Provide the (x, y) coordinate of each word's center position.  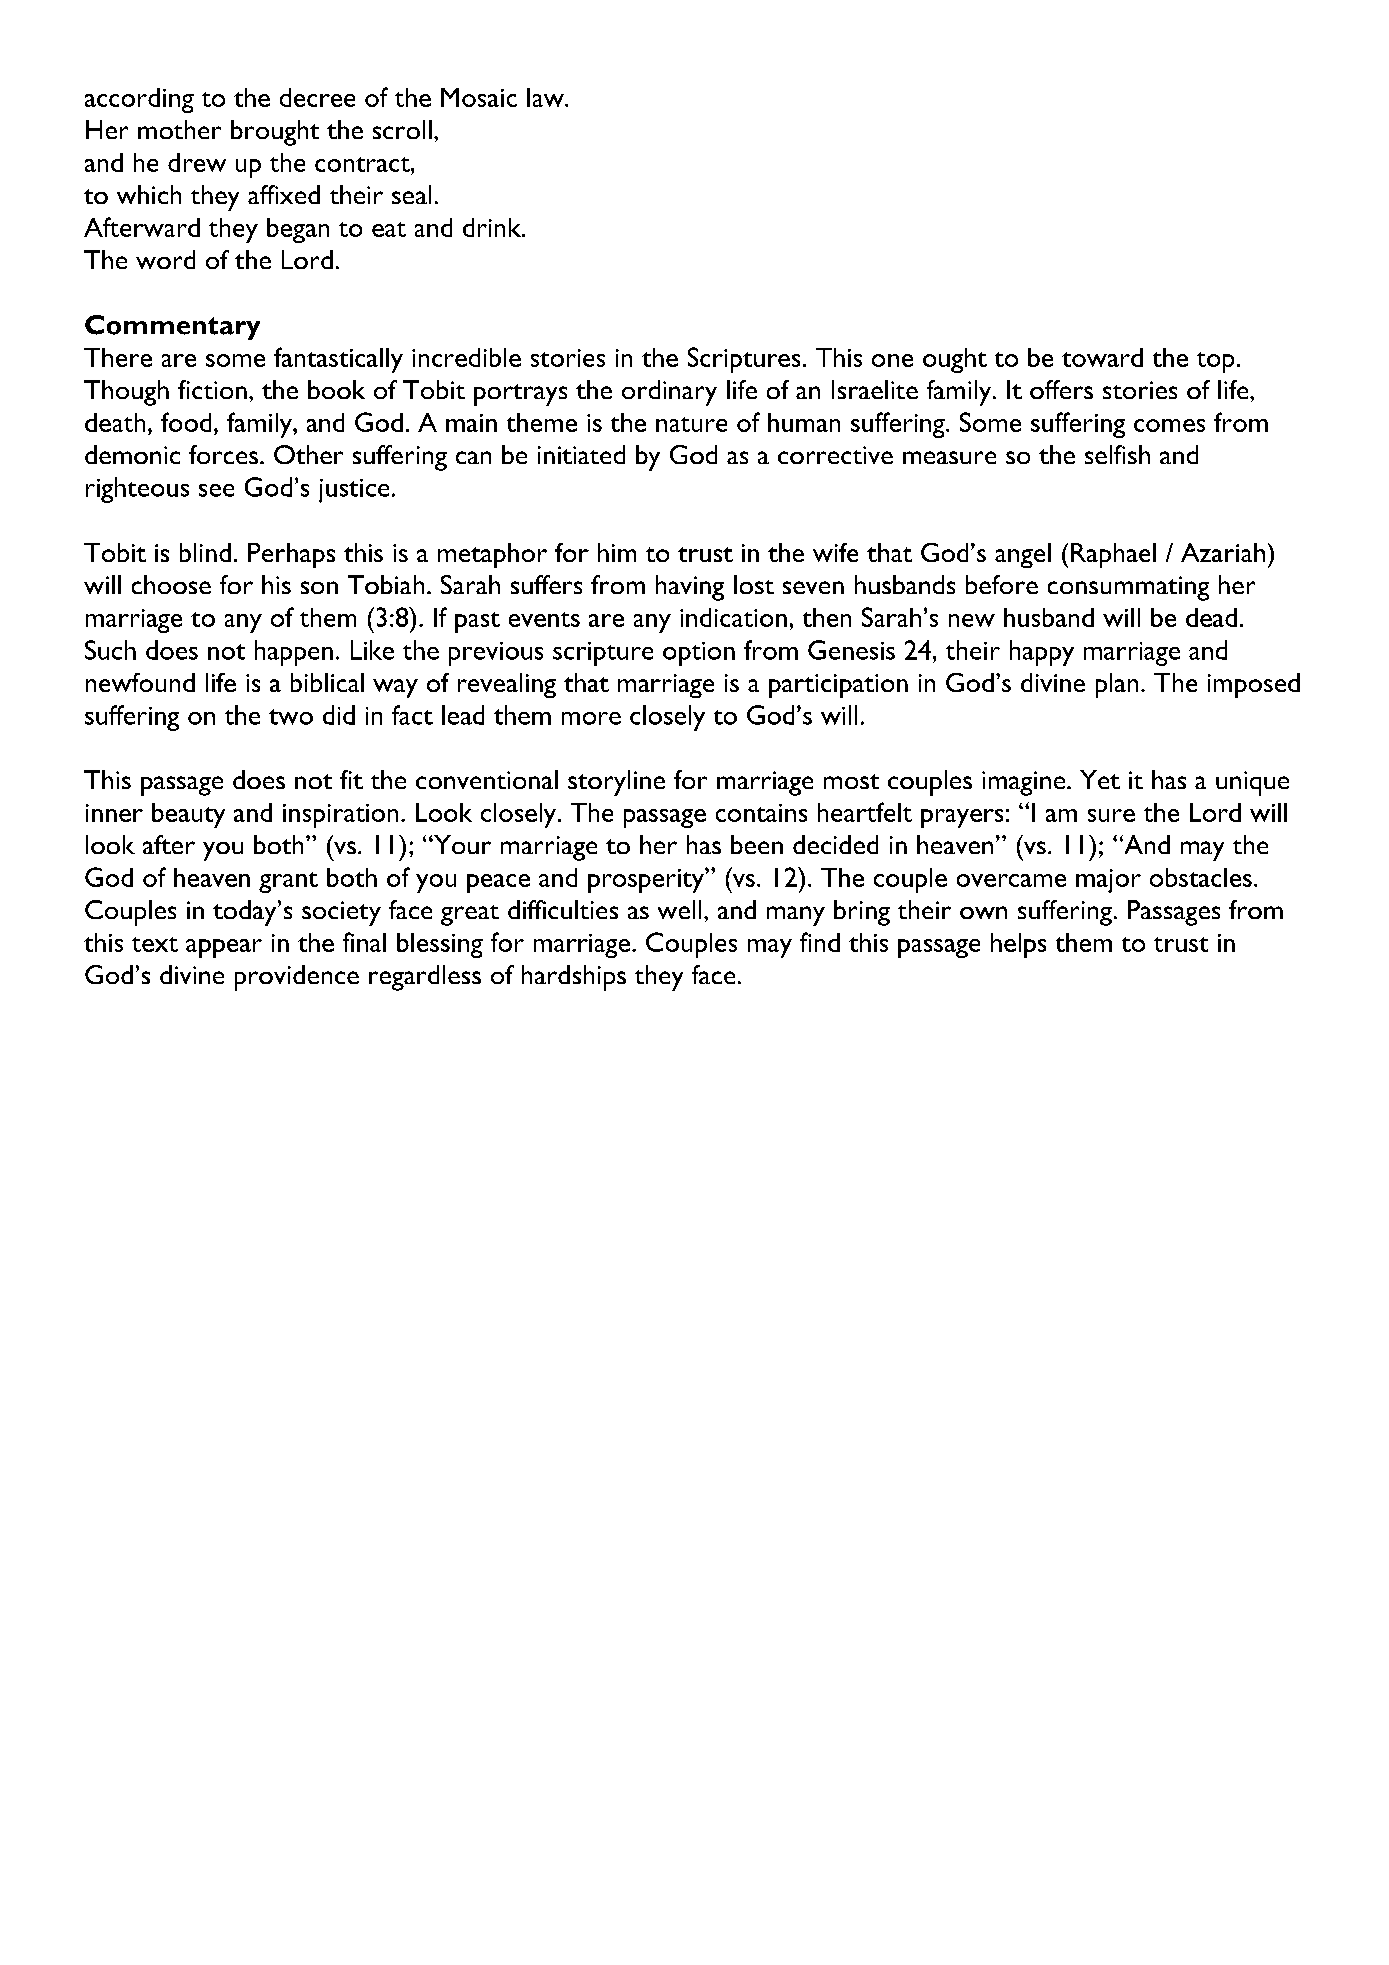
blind (205, 552)
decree (317, 97)
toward (1102, 357)
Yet (1100, 779)
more (591, 718)
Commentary (172, 327)
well (679, 909)
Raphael (1113, 555)
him (617, 552)
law (546, 97)
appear (224, 948)
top (1215, 362)
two (291, 717)
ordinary (669, 393)
